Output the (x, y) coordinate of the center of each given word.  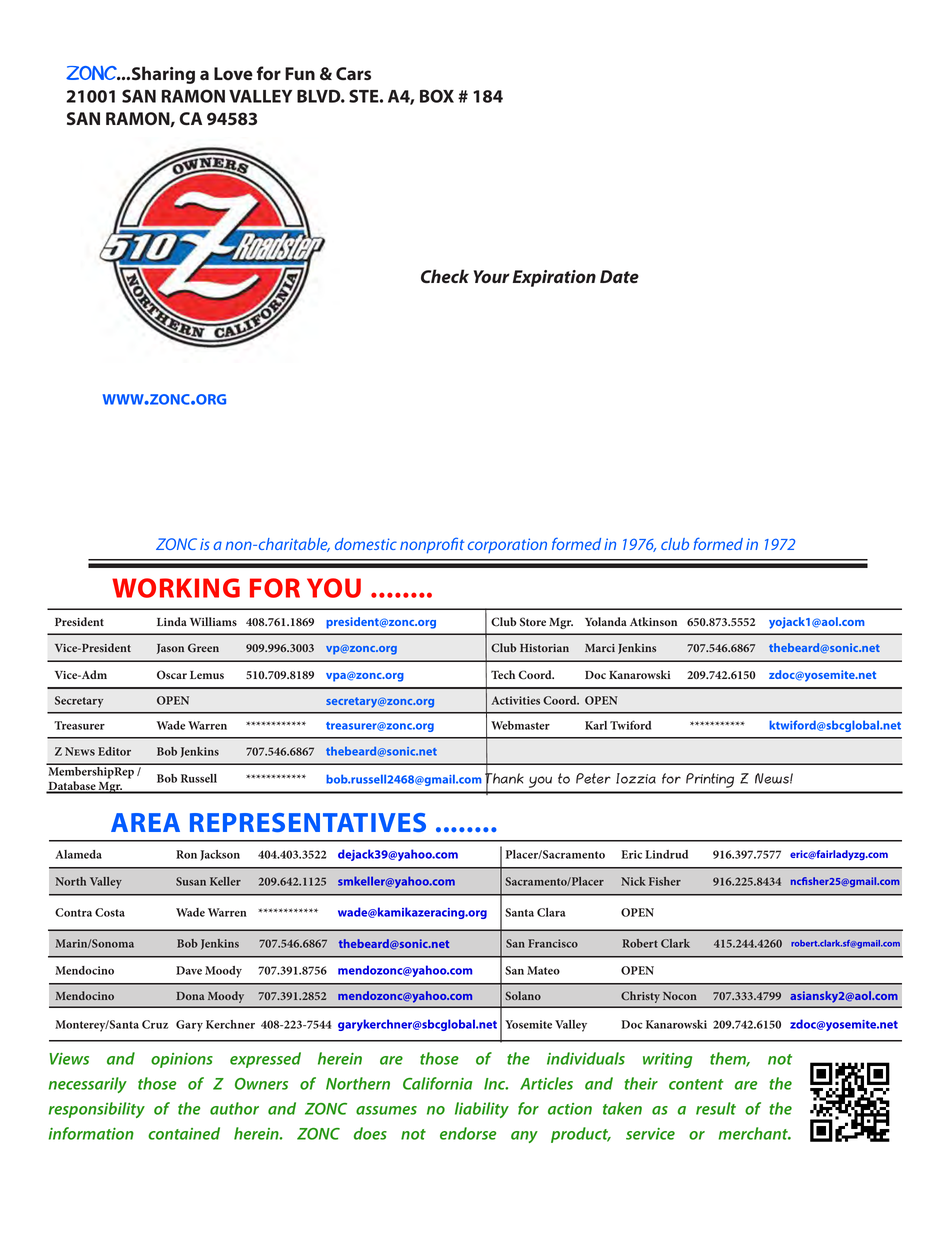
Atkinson (653, 622)
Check (445, 276)
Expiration (554, 278)
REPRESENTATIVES (308, 822)
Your (492, 277)
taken (622, 1108)
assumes (386, 1110)
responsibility (96, 1110)
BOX (437, 96)
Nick (633, 881)
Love (233, 73)
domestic (366, 544)
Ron (186, 854)
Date (619, 277)
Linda (172, 621)
